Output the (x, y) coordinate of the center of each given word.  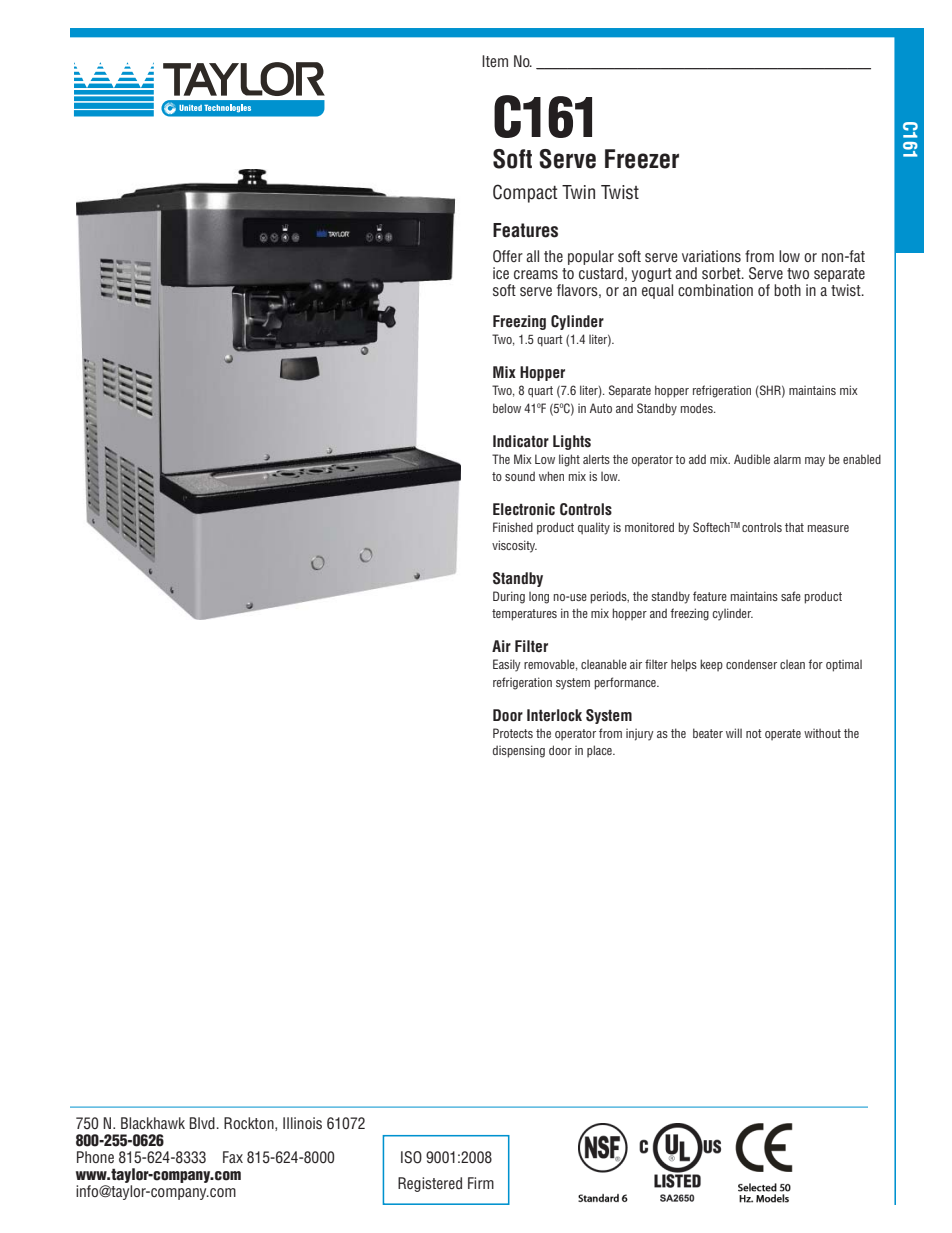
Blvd (202, 1123)
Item (495, 61)
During (509, 597)
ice (501, 273)
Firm (481, 1183)
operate (783, 734)
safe (791, 596)
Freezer (642, 159)
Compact (525, 193)
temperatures (524, 615)
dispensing (519, 751)
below (507, 408)
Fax (233, 1157)
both (787, 290)
